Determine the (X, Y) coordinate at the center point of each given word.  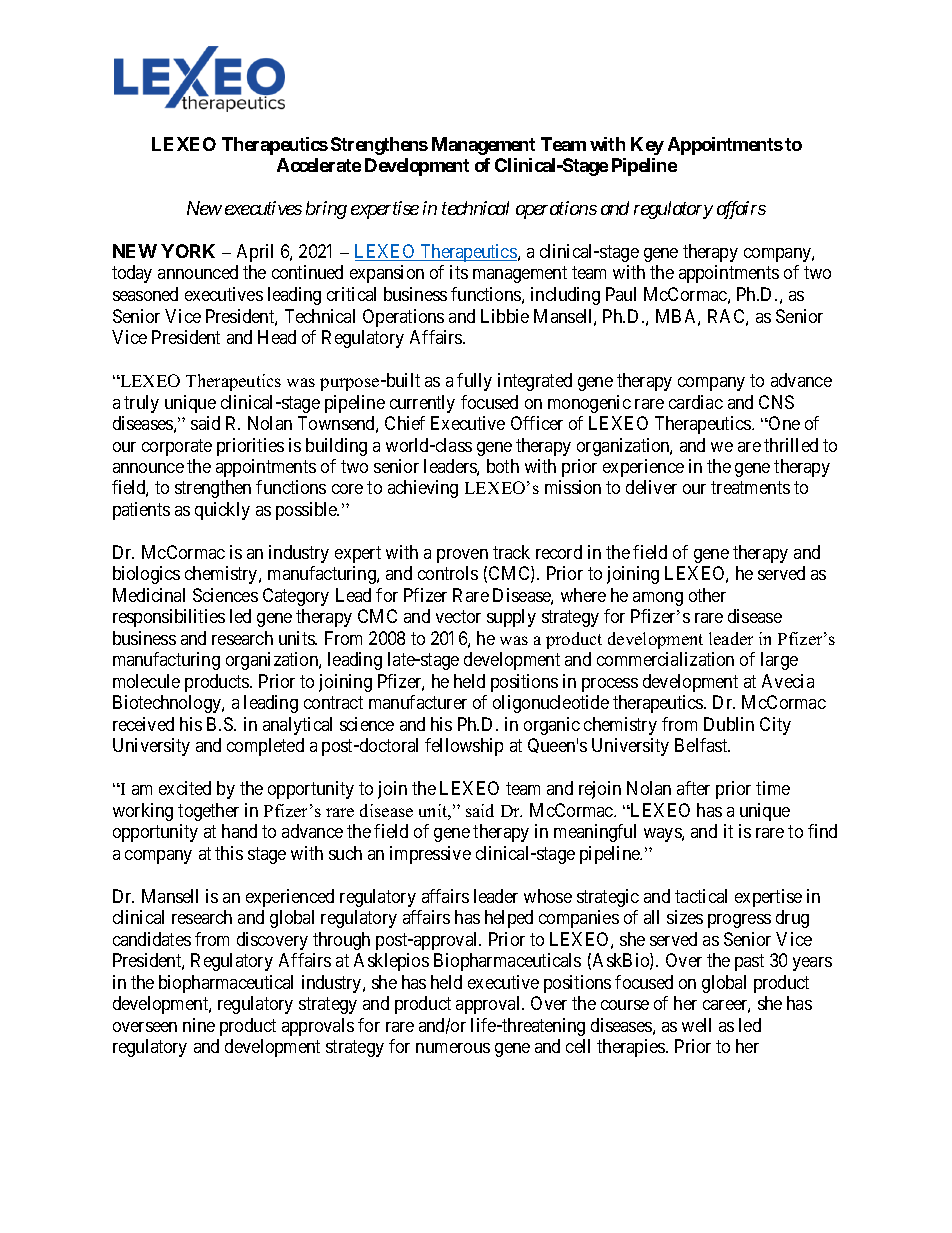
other (707, 595)
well (696, 1025)
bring (326, 210)
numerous (453, 1048)
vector (458, 616)
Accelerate (319, 165)
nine (199, 1025)
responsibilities (169, 618)
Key (647, 146)
